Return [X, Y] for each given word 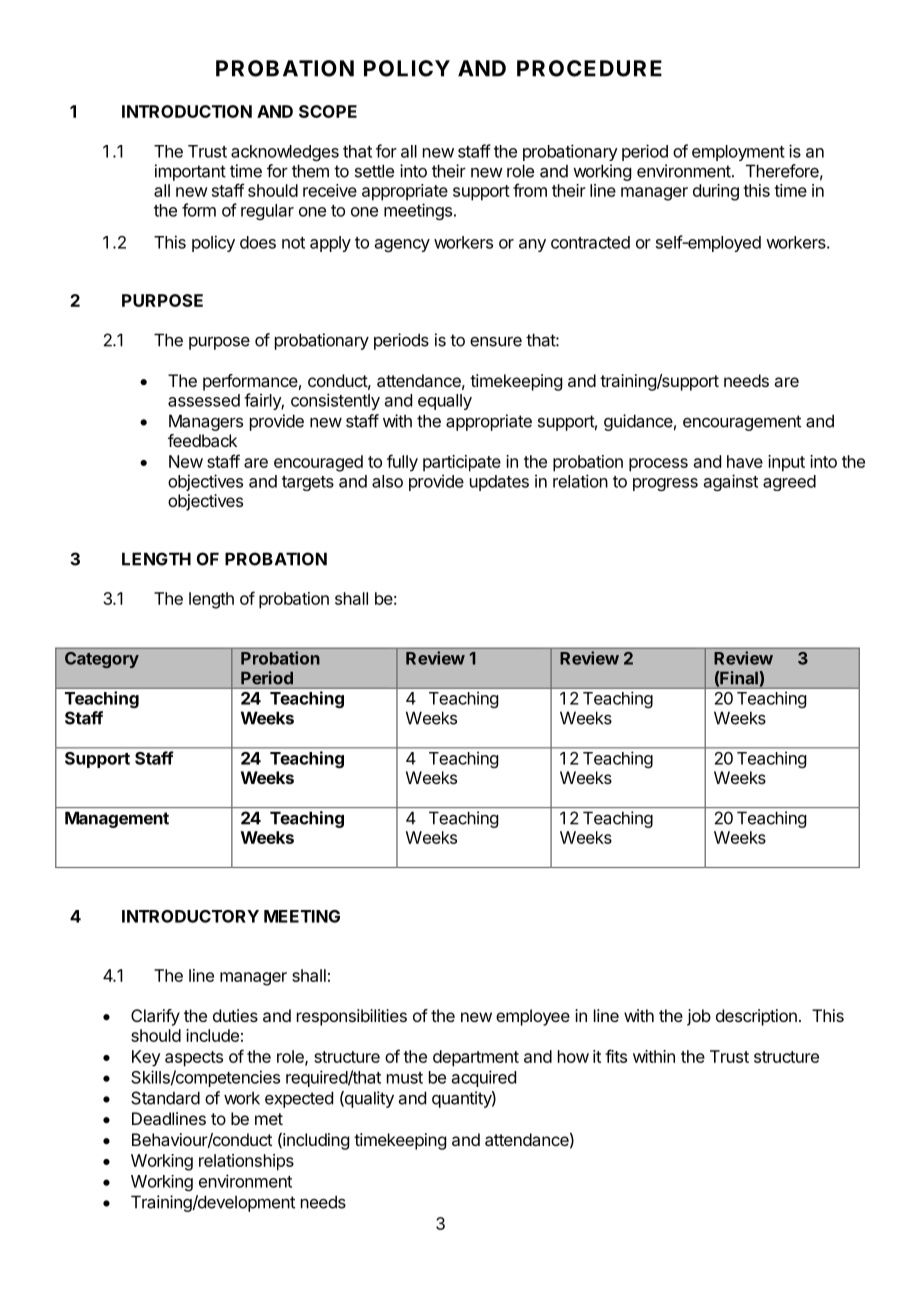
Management [117, 820]
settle [374, 171]
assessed [204, 400]
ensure [496, 342]
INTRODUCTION [187, 111]
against [731, 482]
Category [102, 660]
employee [533, 1017]
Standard [165, 1098]
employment [738, 153]
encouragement [742, 423]
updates [499, 483]
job [699, 1017]
